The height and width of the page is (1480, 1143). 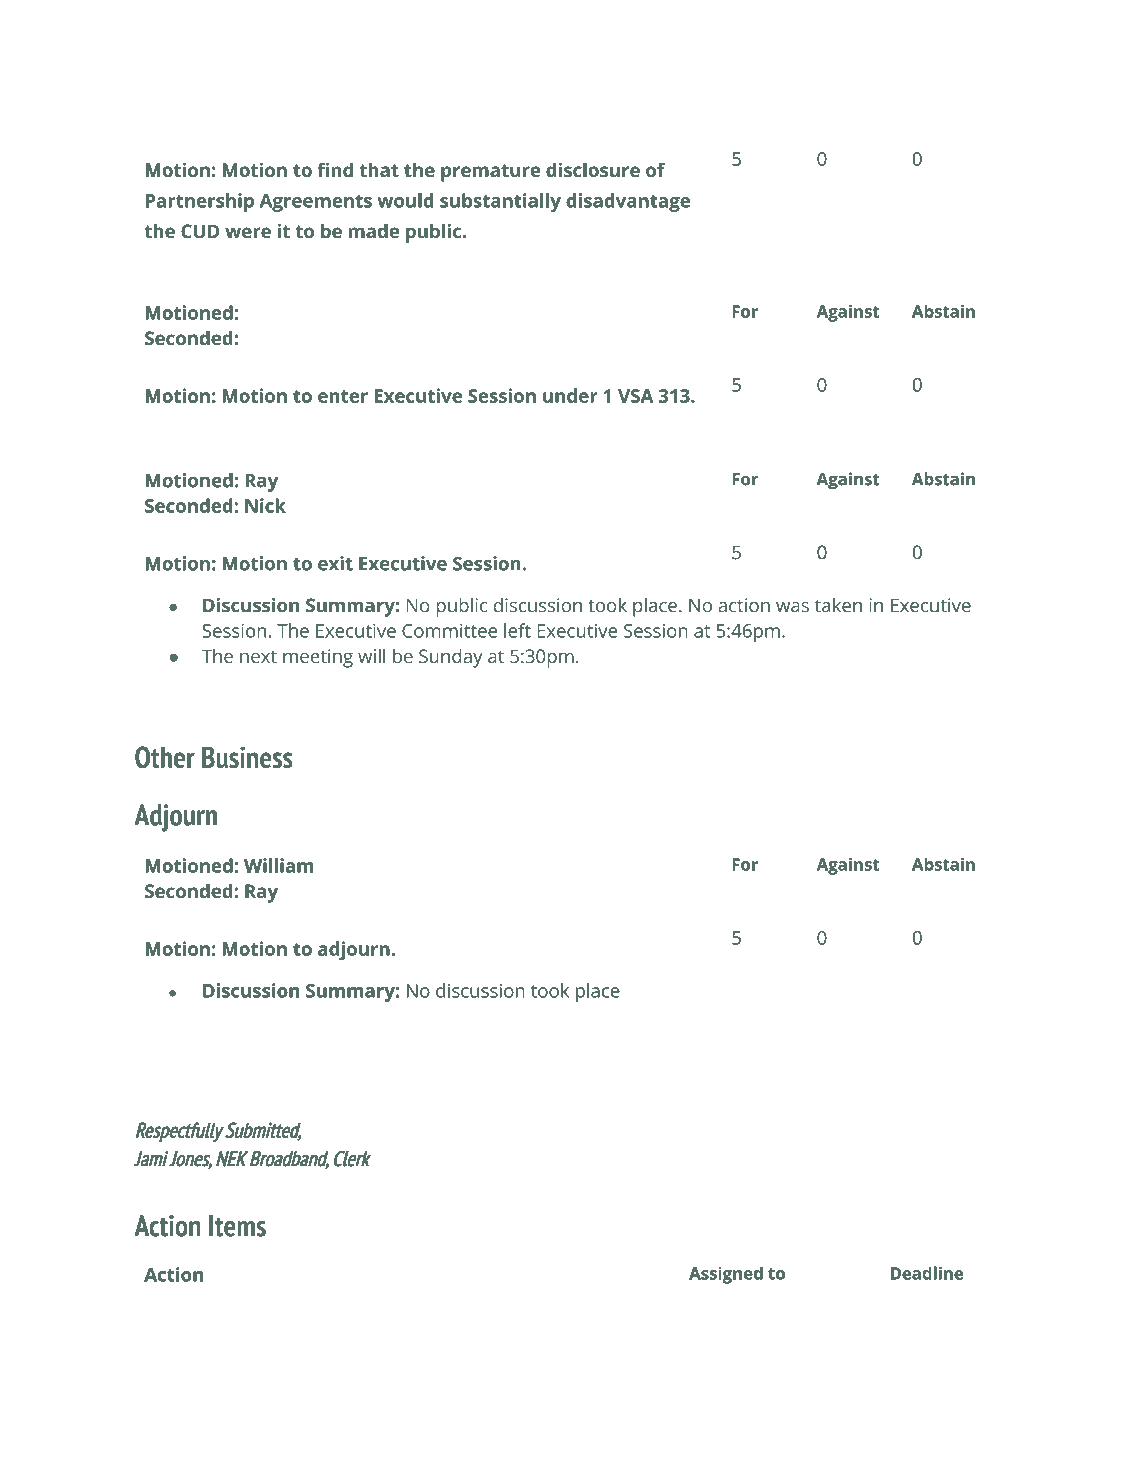 What do you see at coordinates (500, 202) in the page?
I see `substantially` at bounding box center [500, 202].
